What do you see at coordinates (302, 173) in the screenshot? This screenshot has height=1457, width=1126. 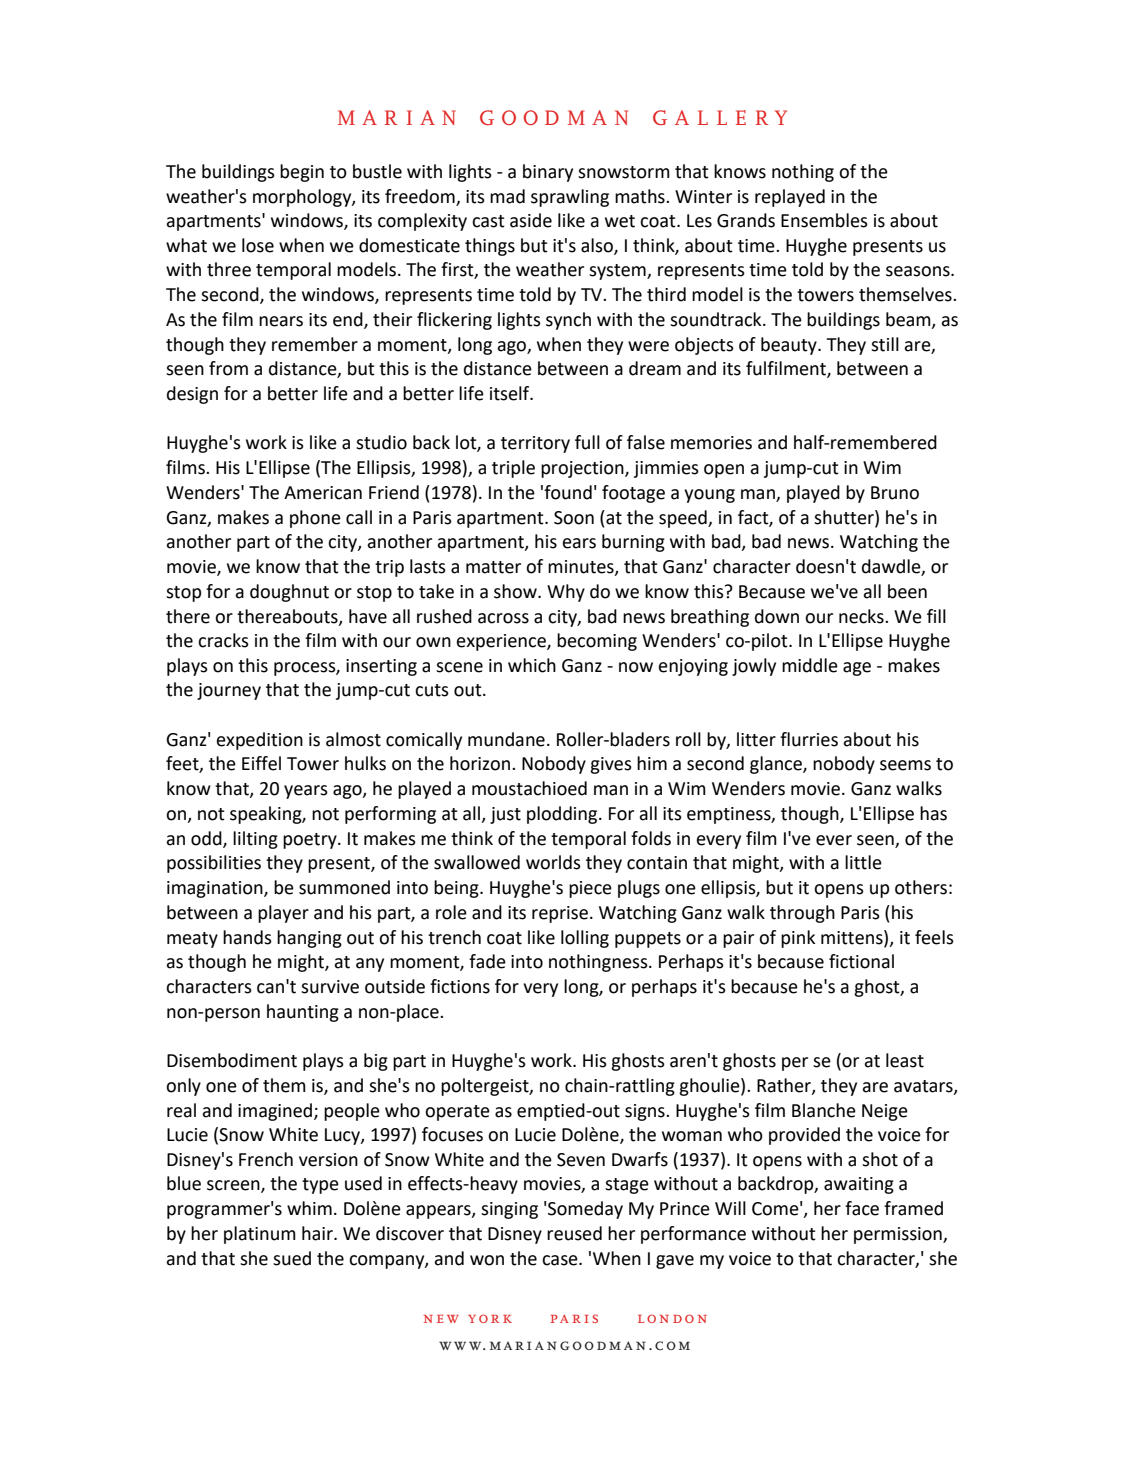 I see `begin` at bounding box center [302, 173].
